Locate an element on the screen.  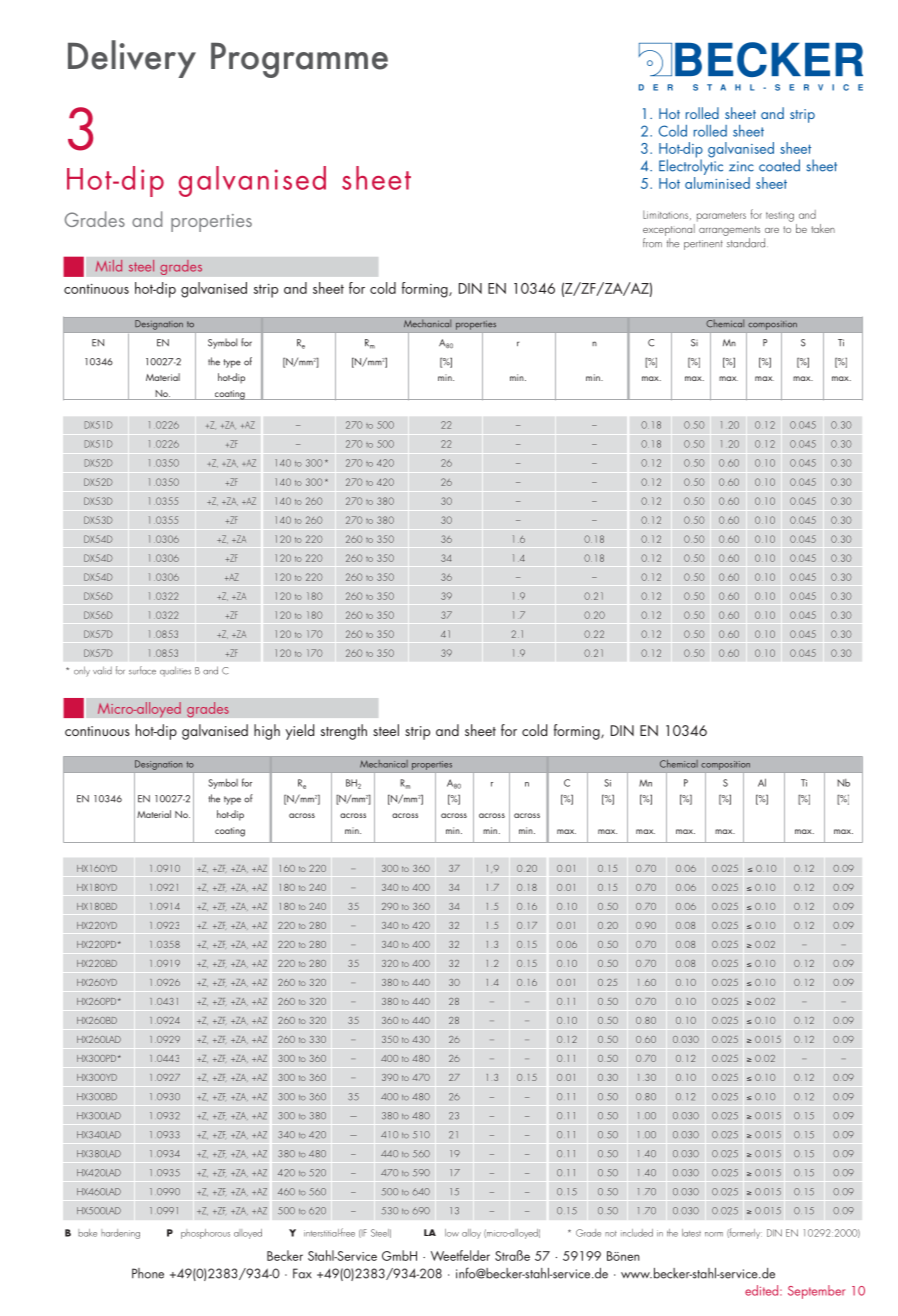
yield is located at coordinates (299, 732).
